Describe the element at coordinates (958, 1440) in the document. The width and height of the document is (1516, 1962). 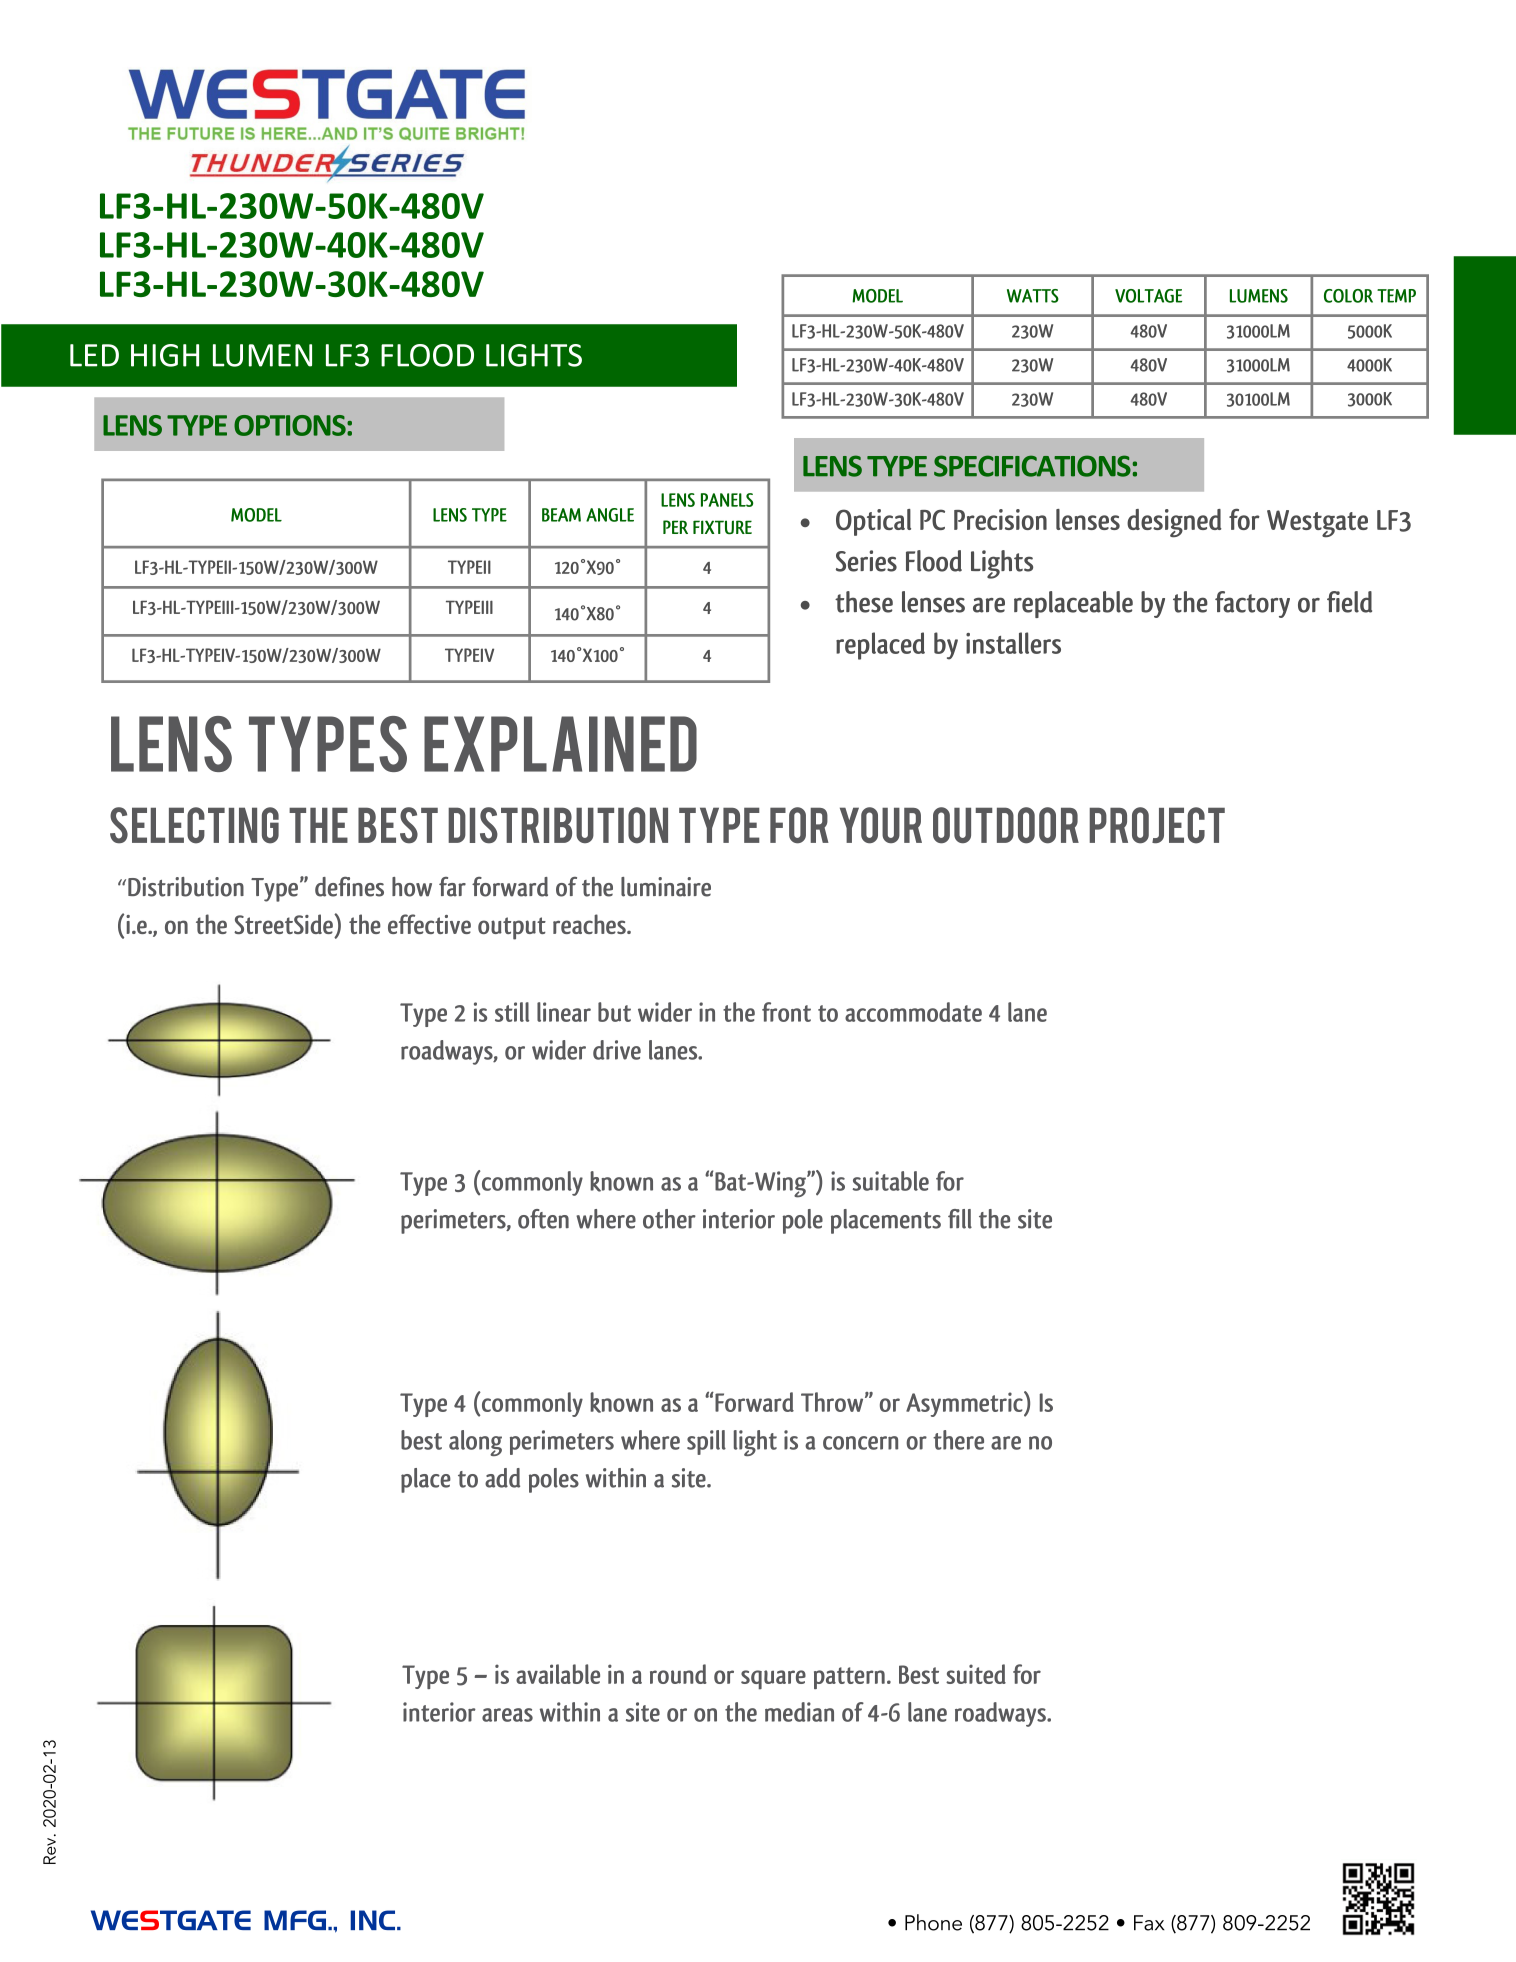
I see `there` at that location.
